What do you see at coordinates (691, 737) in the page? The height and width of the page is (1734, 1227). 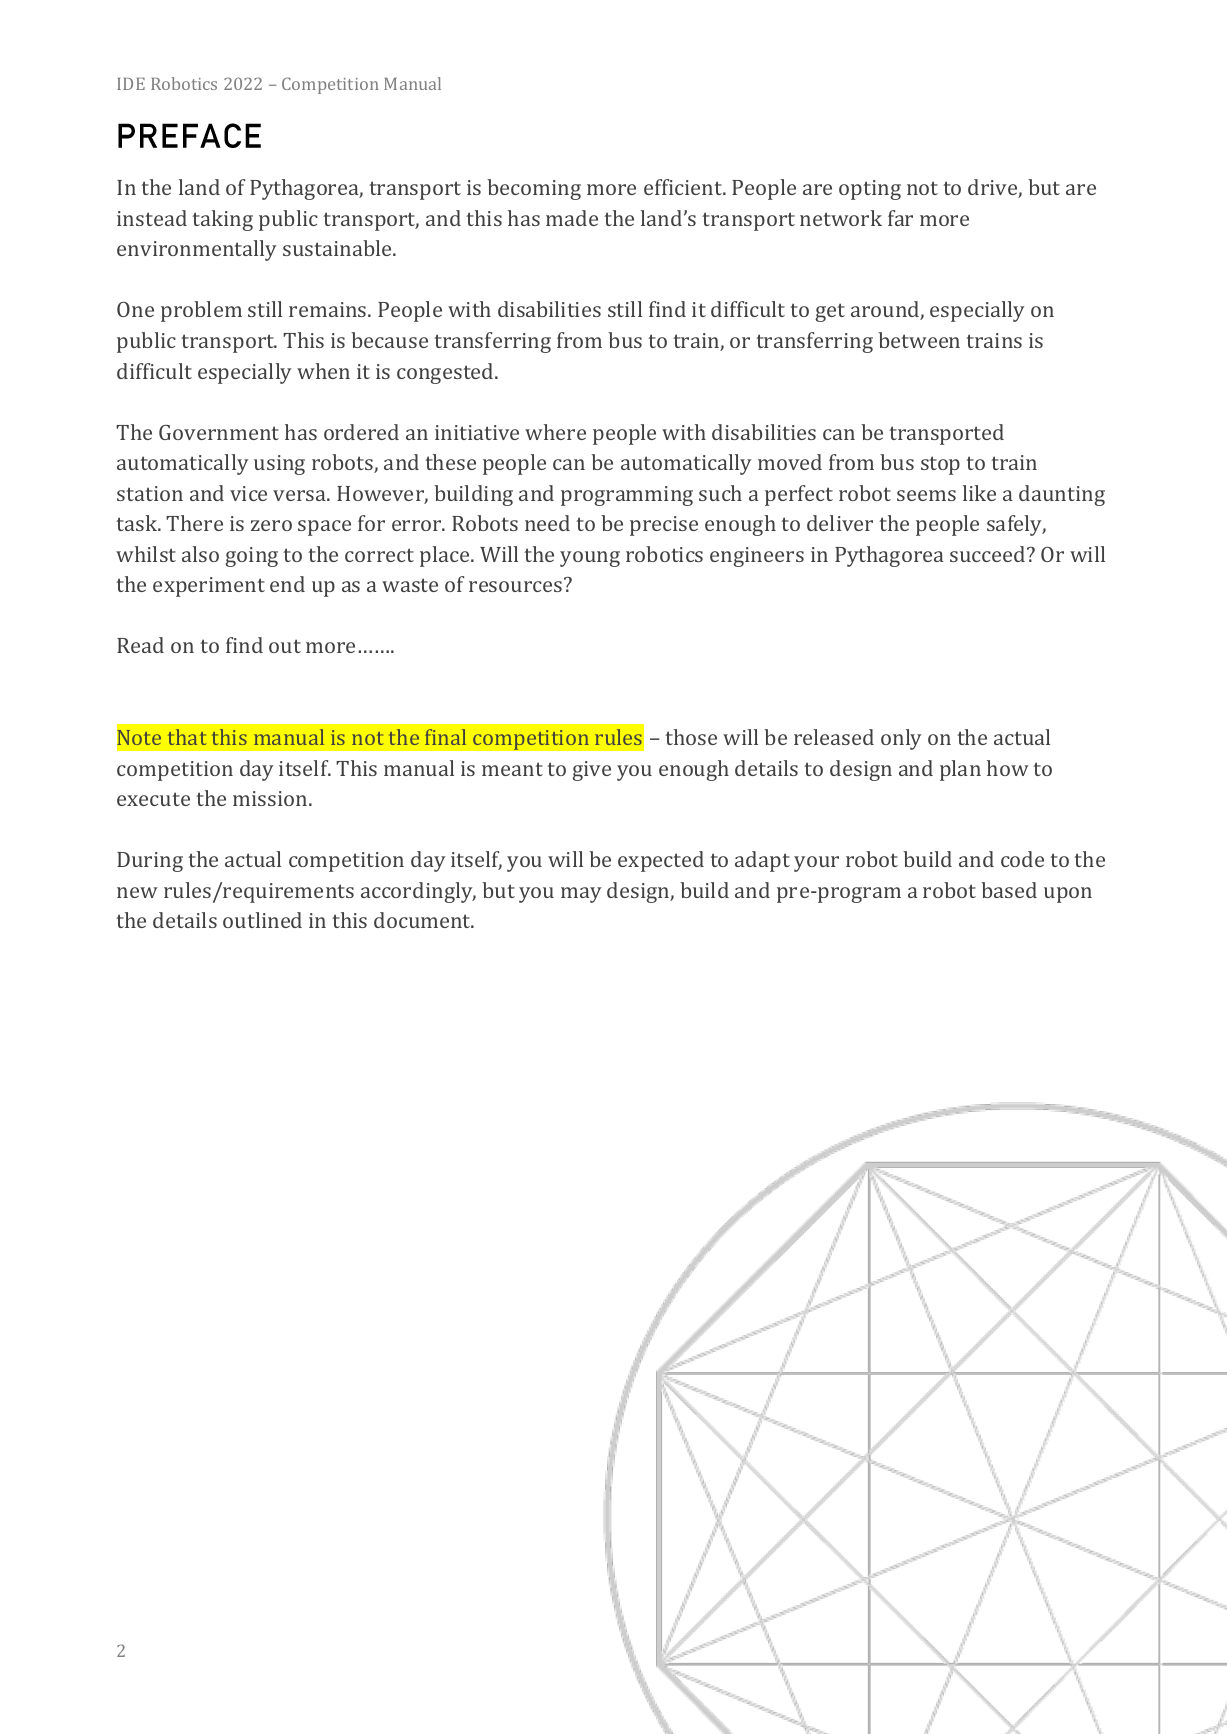 I see `those` at bounding box center [691, 737].
